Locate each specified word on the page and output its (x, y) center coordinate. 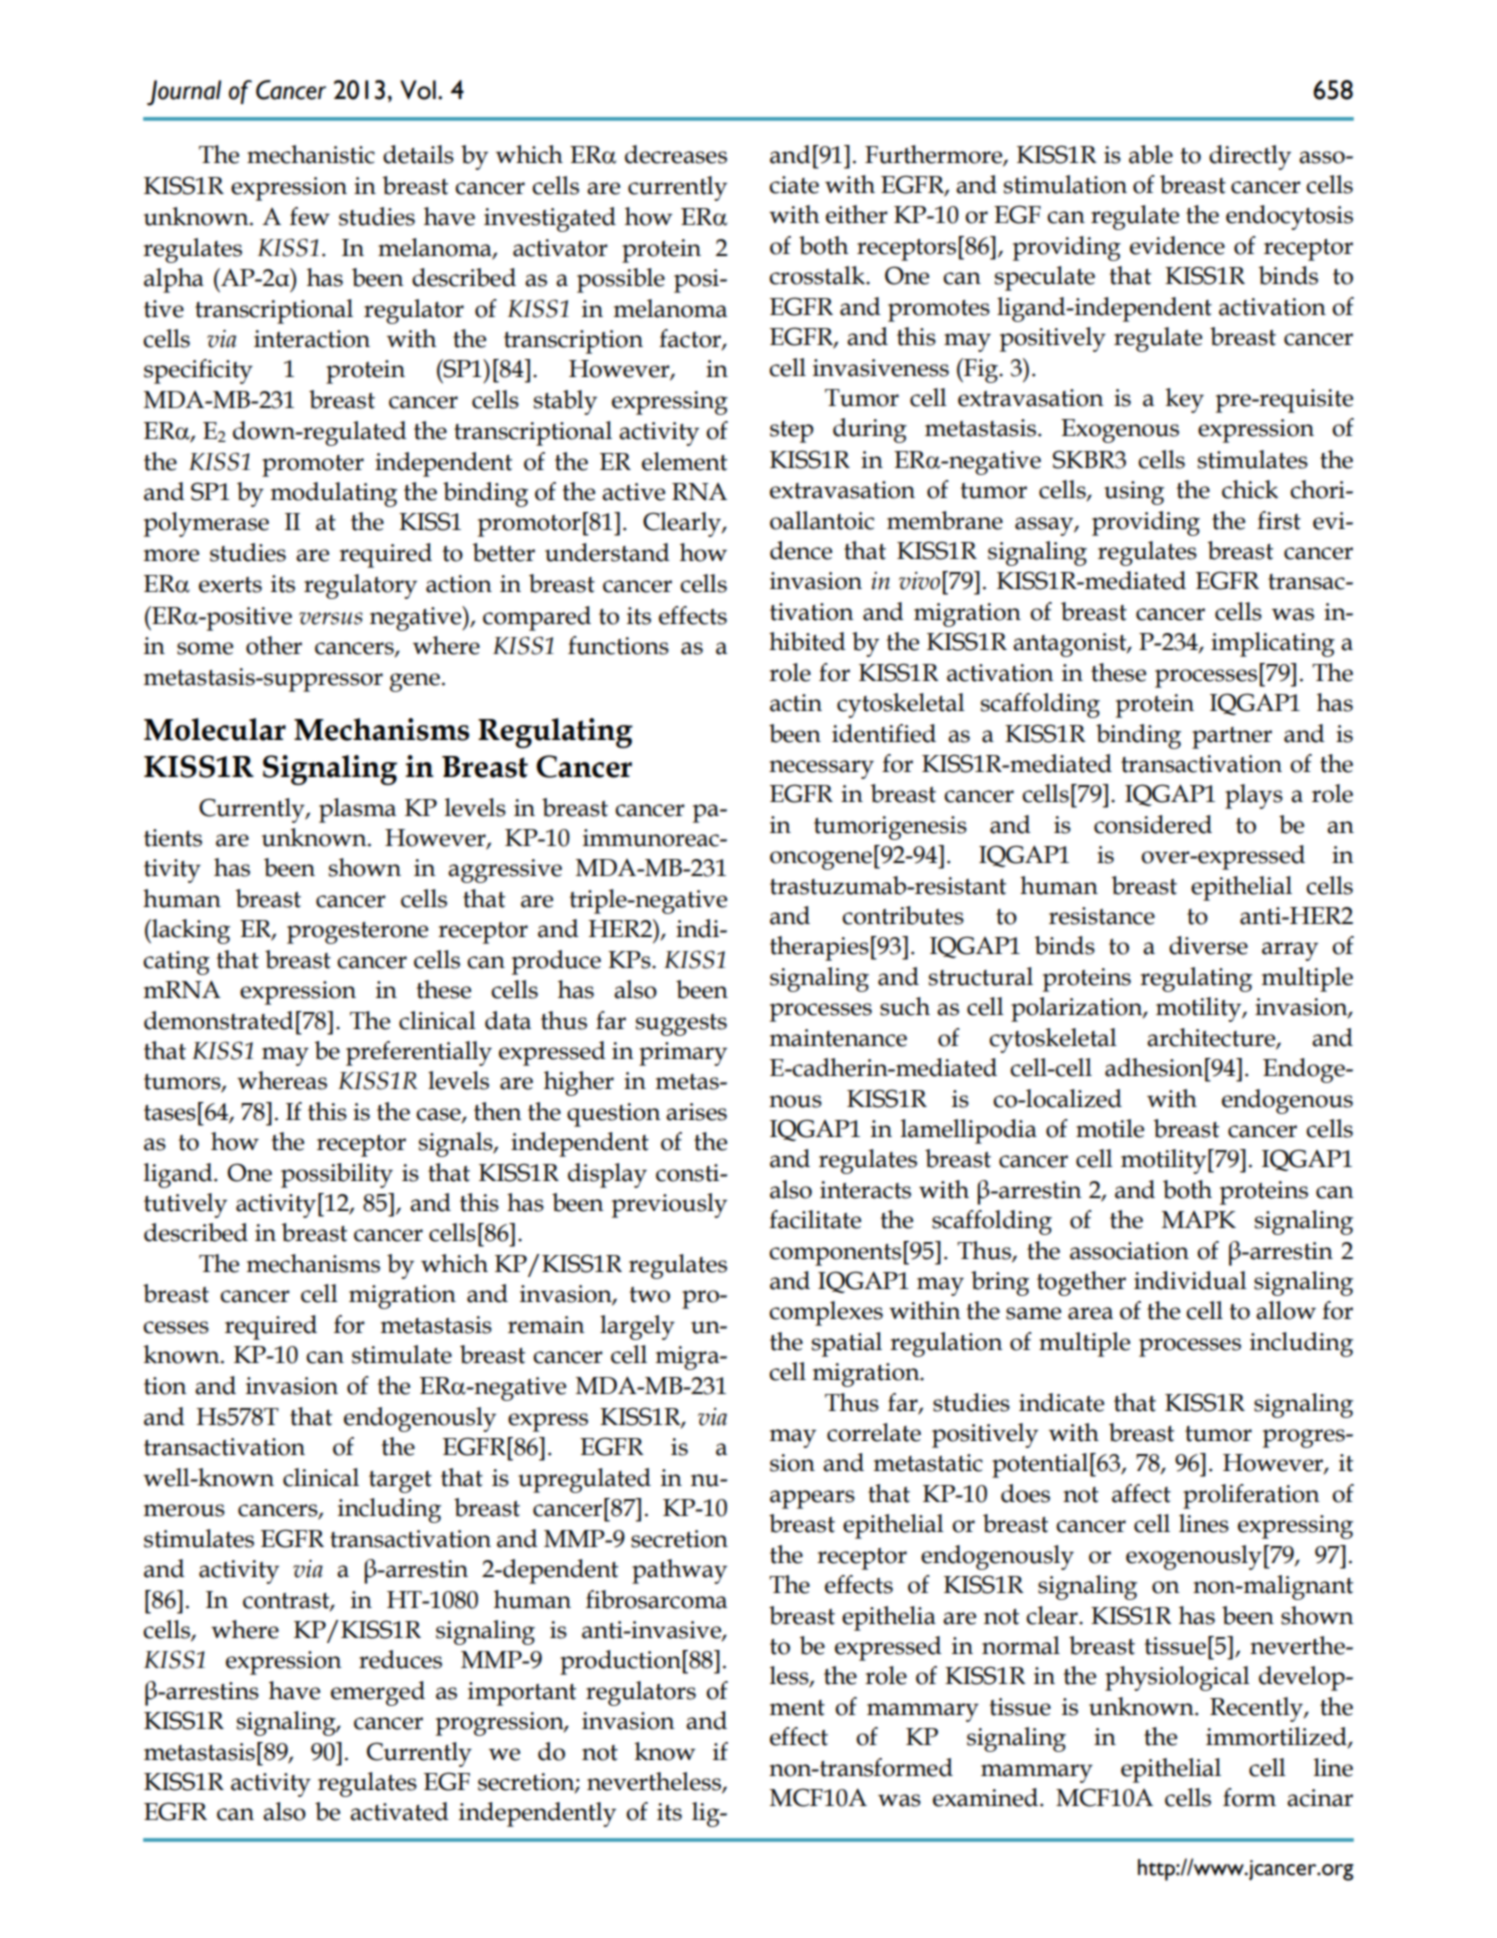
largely (637, 1327)
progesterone (357, 933)
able (1151, 154)
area (1090, 1313)
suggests (681, 1025)
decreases (676, 154)
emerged (378, 1693)
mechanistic (311, 154)
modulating (334, 494)
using (1134, 493)
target (400, 1482)
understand (607, 552)
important (522, 1694)
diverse (1208, 945)
